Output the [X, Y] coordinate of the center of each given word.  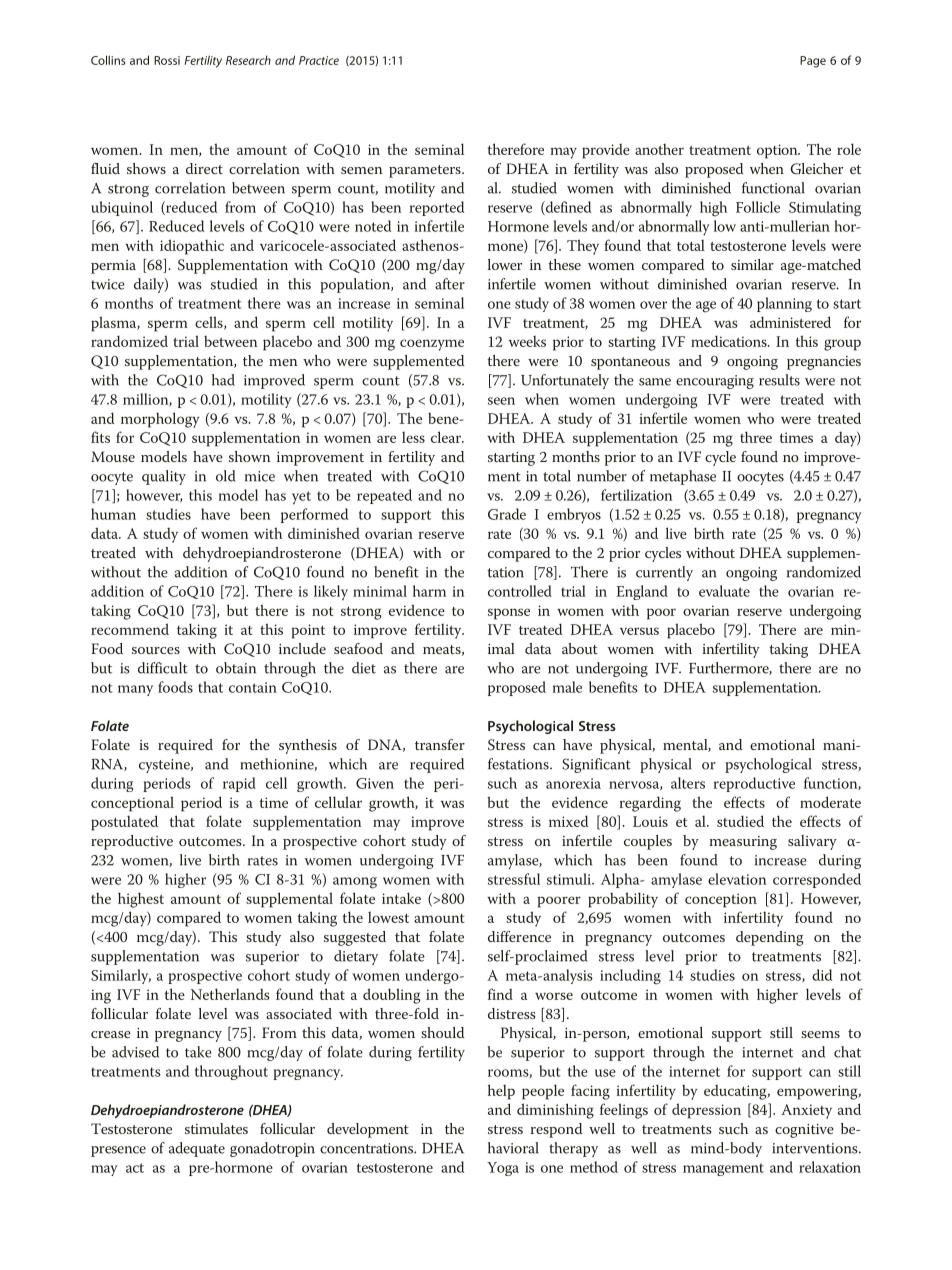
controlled [520, 591]
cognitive [804, 1131]
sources [156, 650]
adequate [197, 1149]
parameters [426, 171]
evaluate [724, 591]
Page [813, 62]
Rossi [167, 60]
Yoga [503, 1169]
